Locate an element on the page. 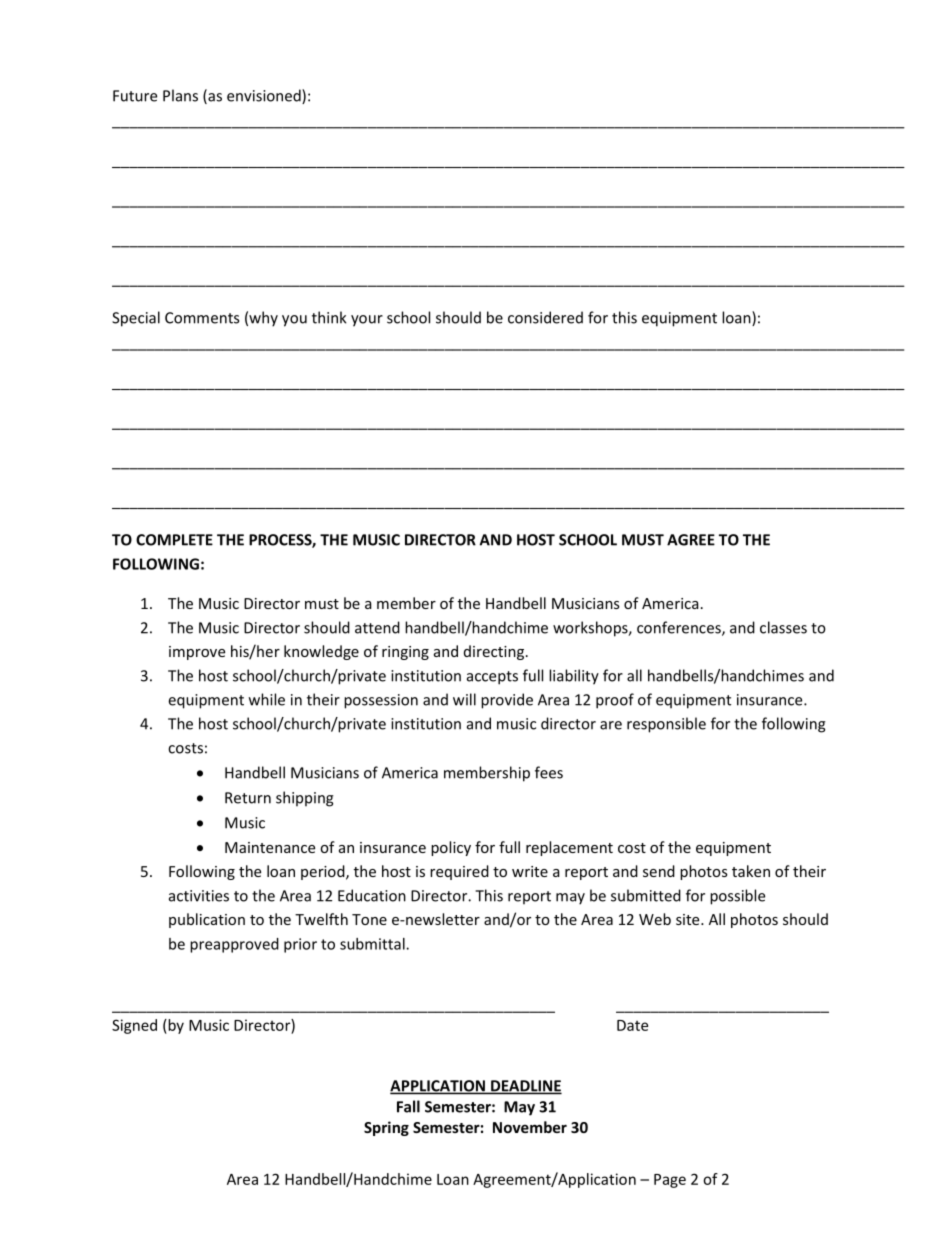  Plans is located at coordinates (180, 95).
